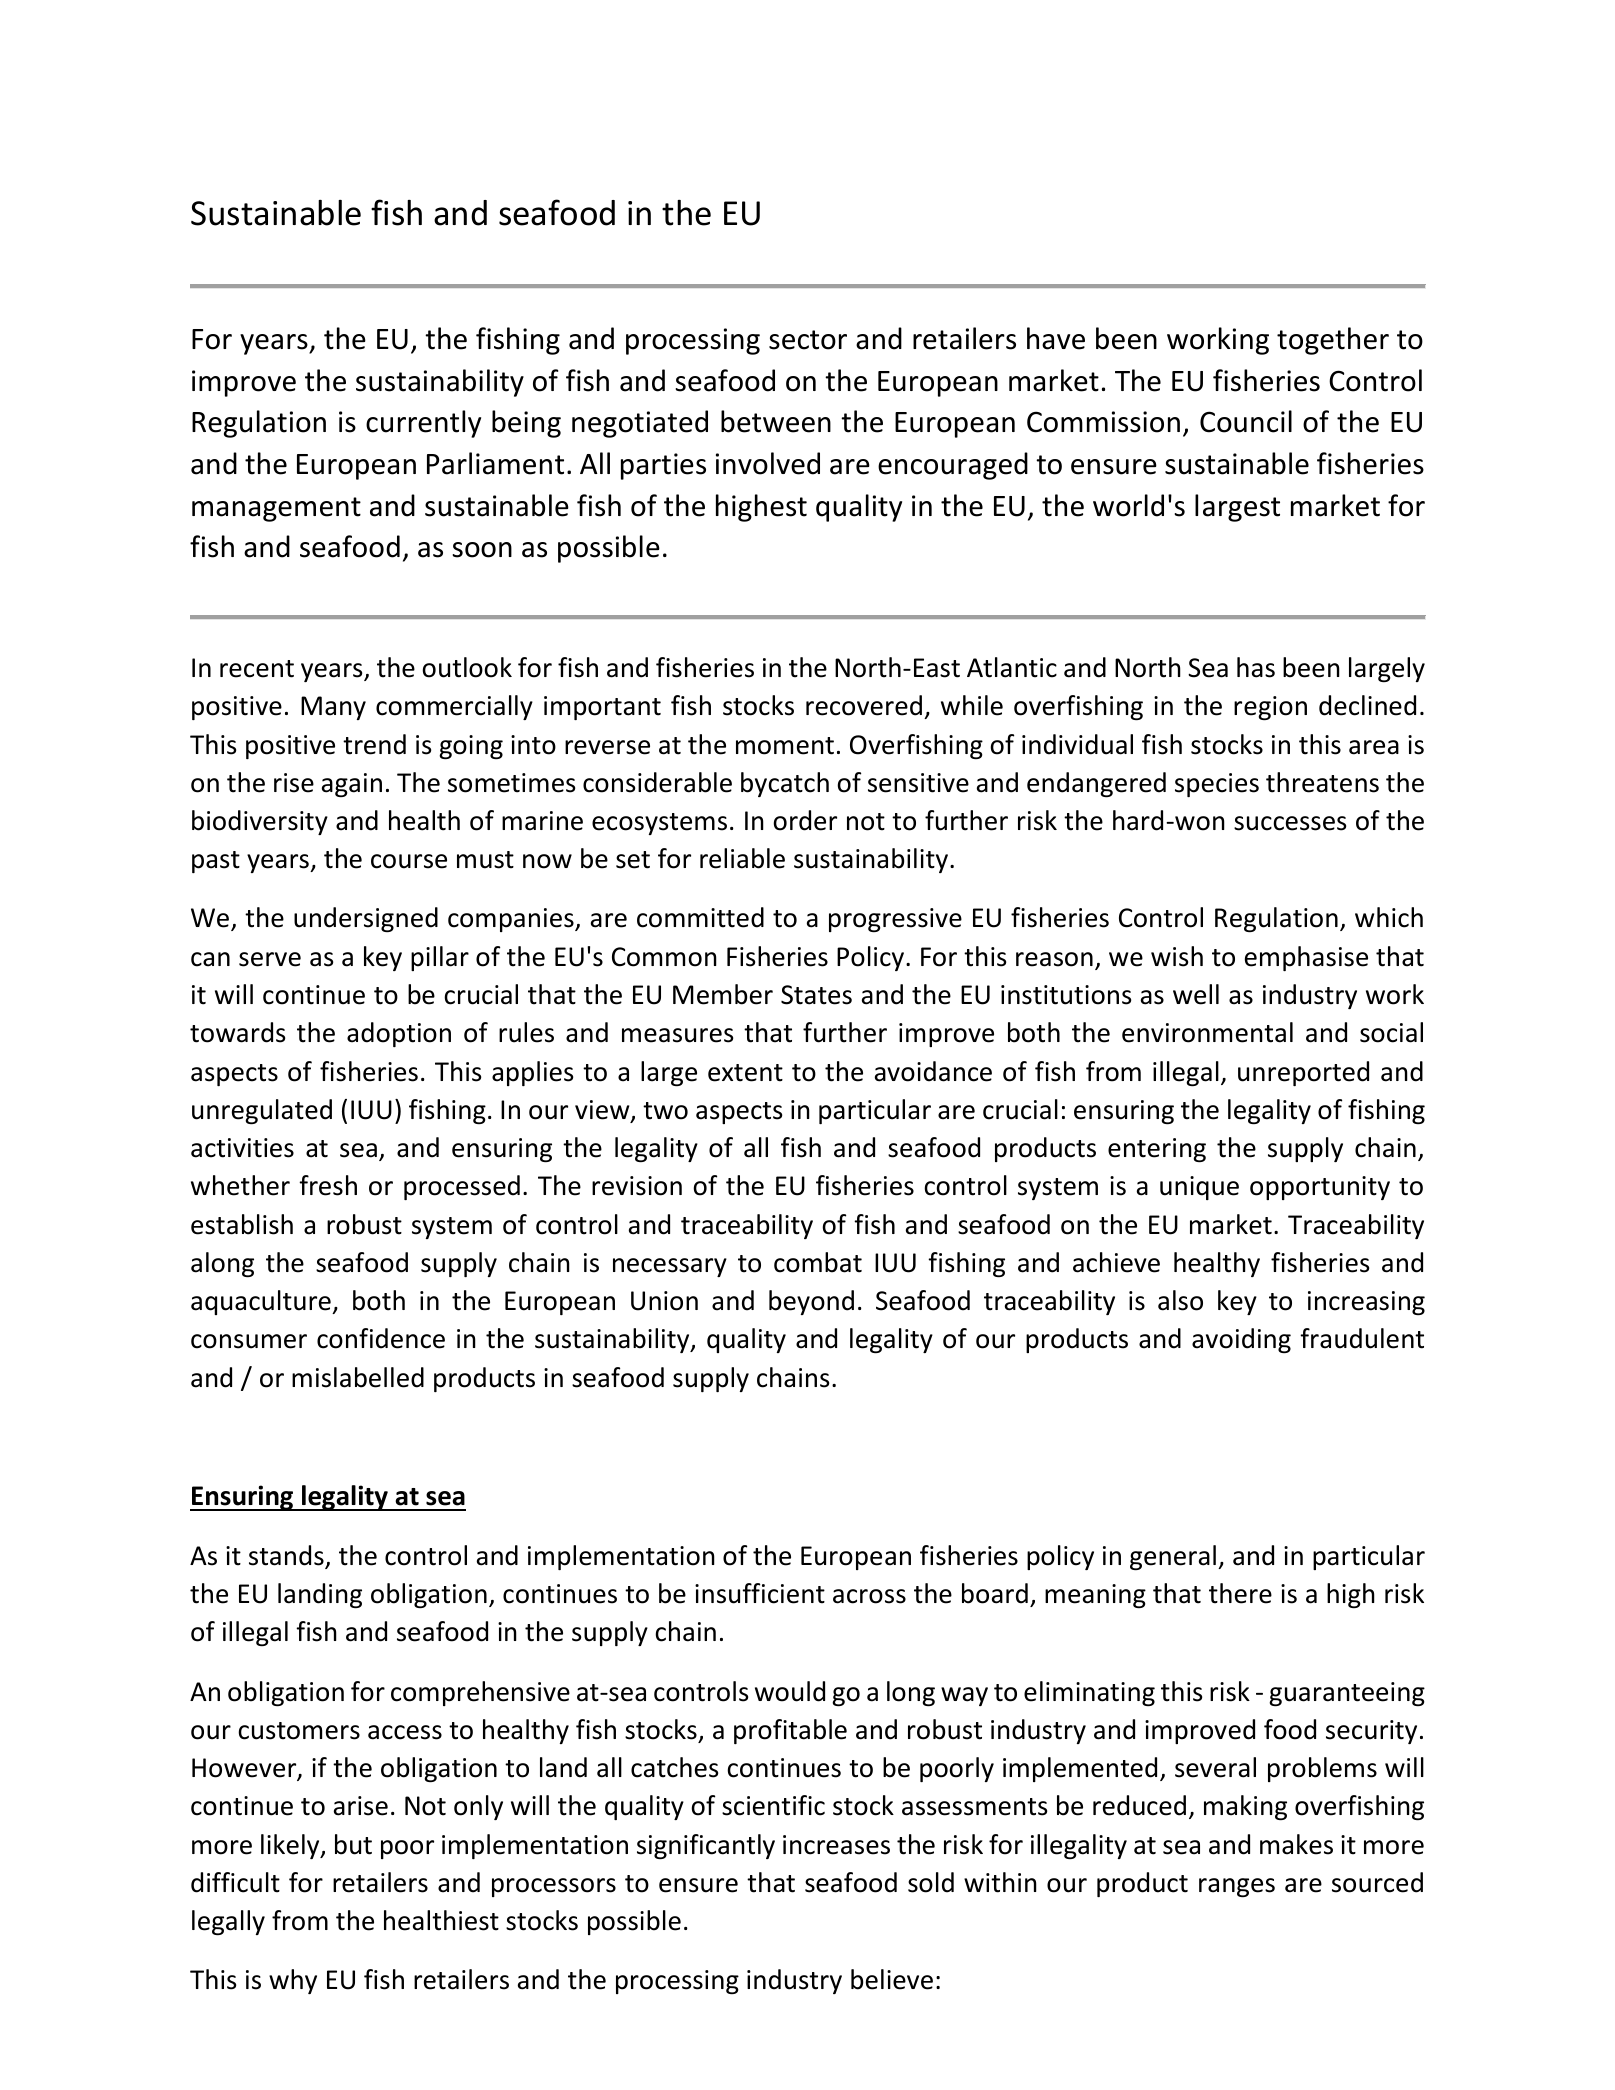 This screenshot has width=1615, height=2090. What do you see at coordinates (423, 424) in the screenshot?
I see `currently` at bounding box center [423, 424].
